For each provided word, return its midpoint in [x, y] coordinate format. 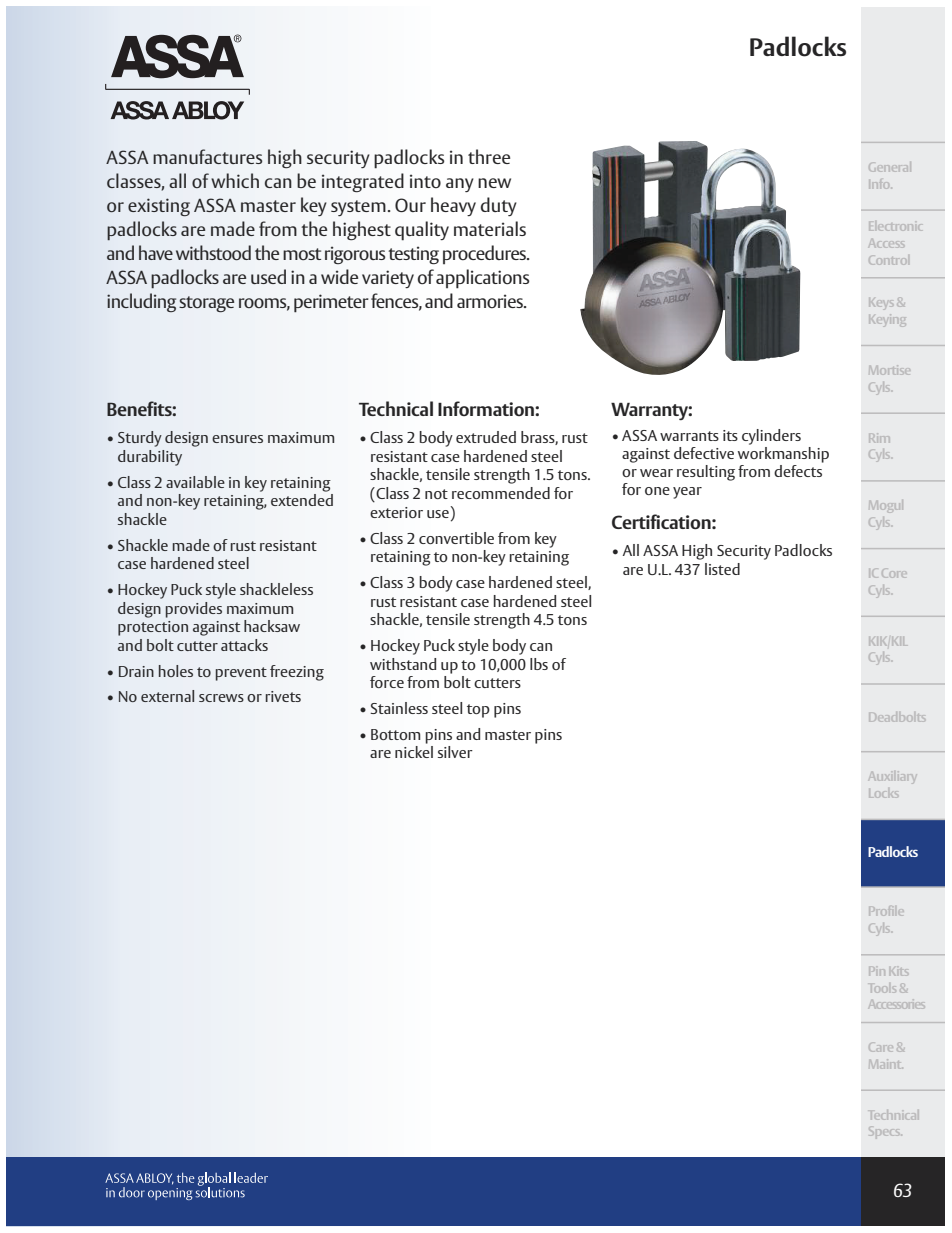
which [235, 180]
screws [221, 698]
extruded [486, 437]
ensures [237, 439]
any [460, 185]
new [494, 183]
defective [704, 453]
